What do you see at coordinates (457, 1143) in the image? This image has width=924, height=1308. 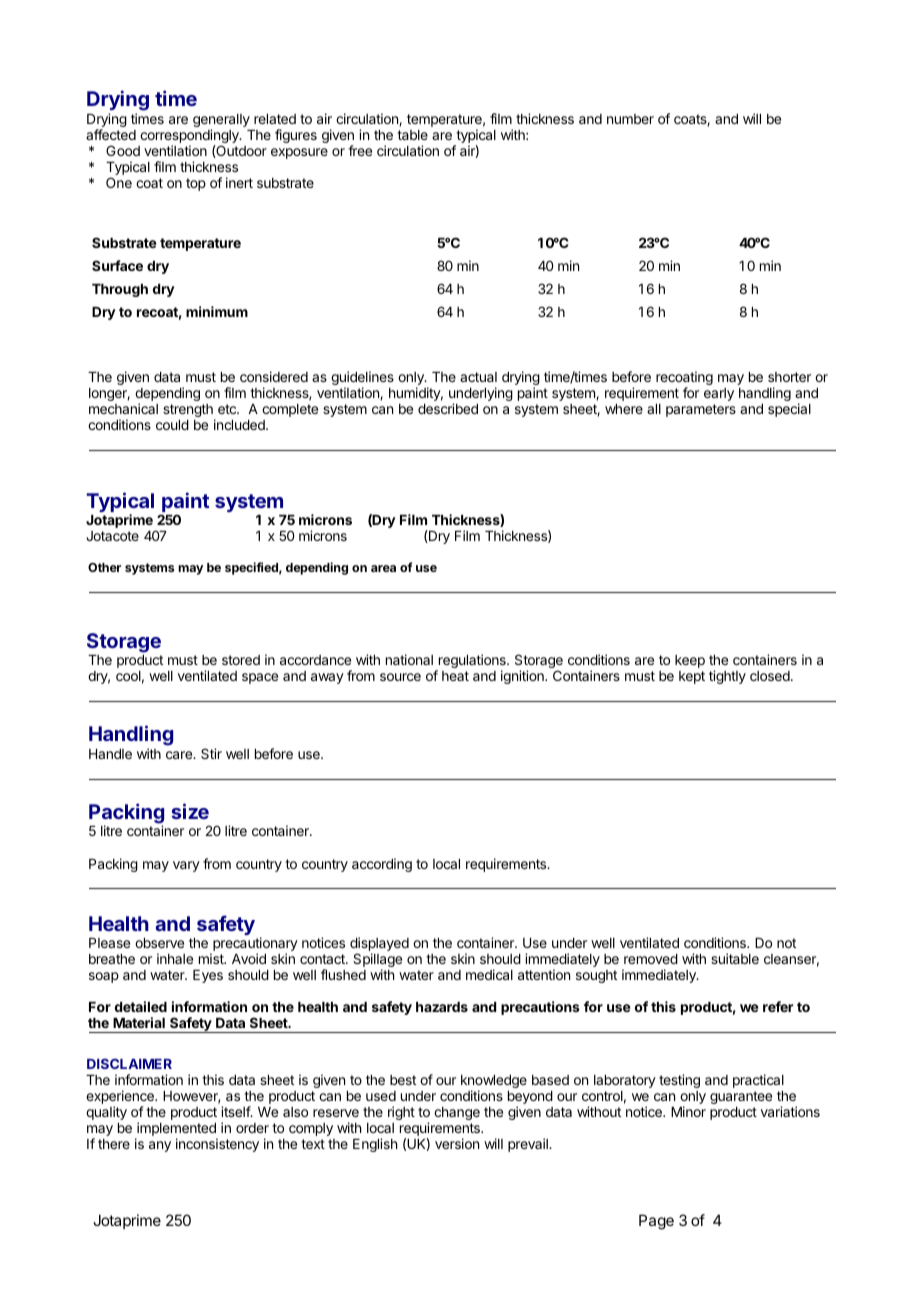 I see `version` at bounding box center [457, 1143].
